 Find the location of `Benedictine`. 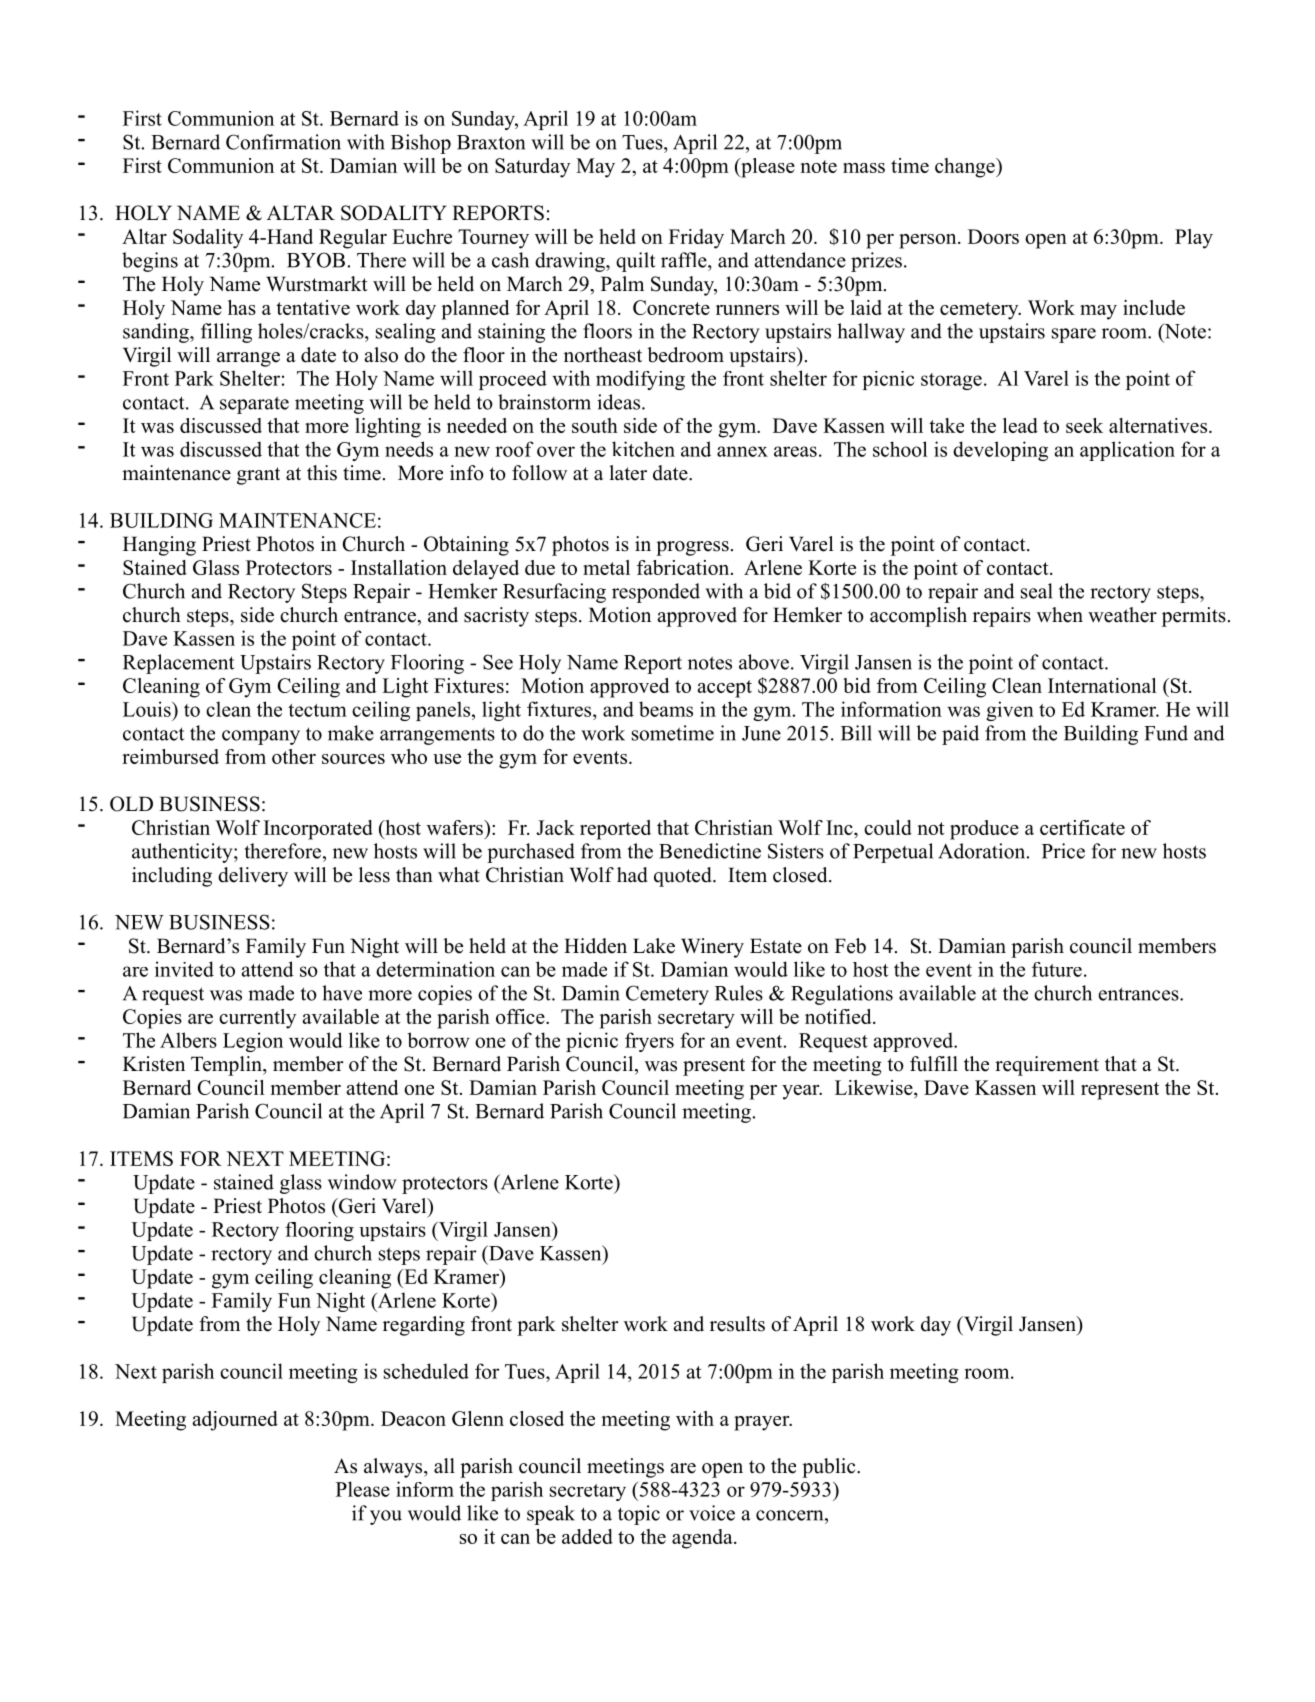

Benedictine is located at coordinates (710, 851).
